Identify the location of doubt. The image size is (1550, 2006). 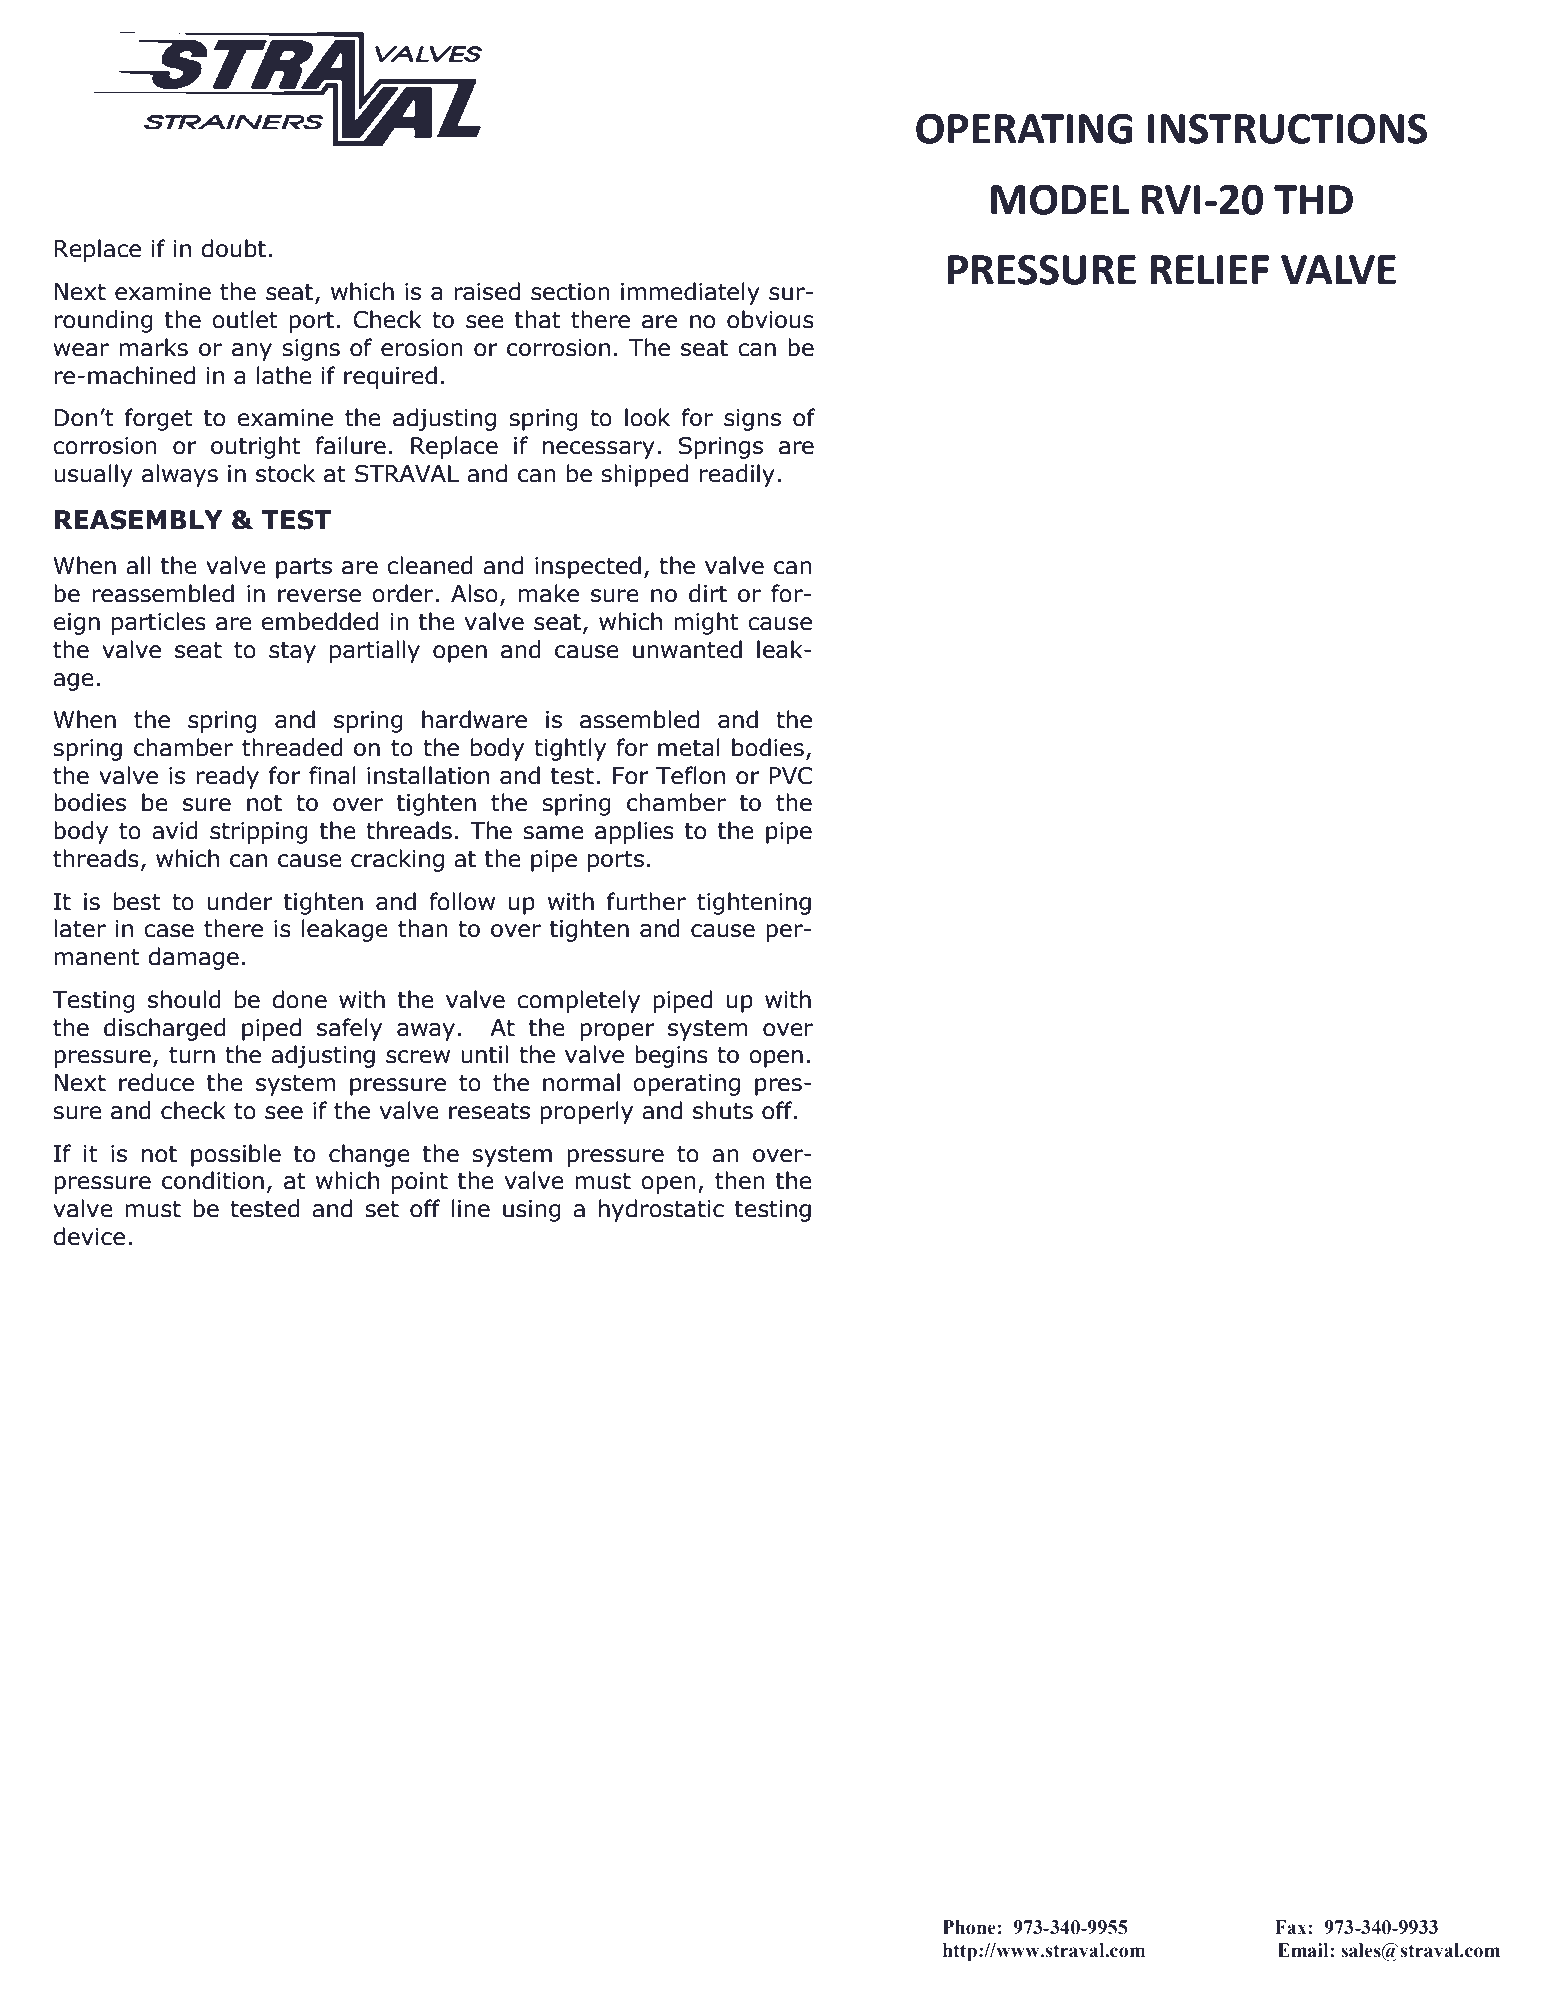
(233, 248).
